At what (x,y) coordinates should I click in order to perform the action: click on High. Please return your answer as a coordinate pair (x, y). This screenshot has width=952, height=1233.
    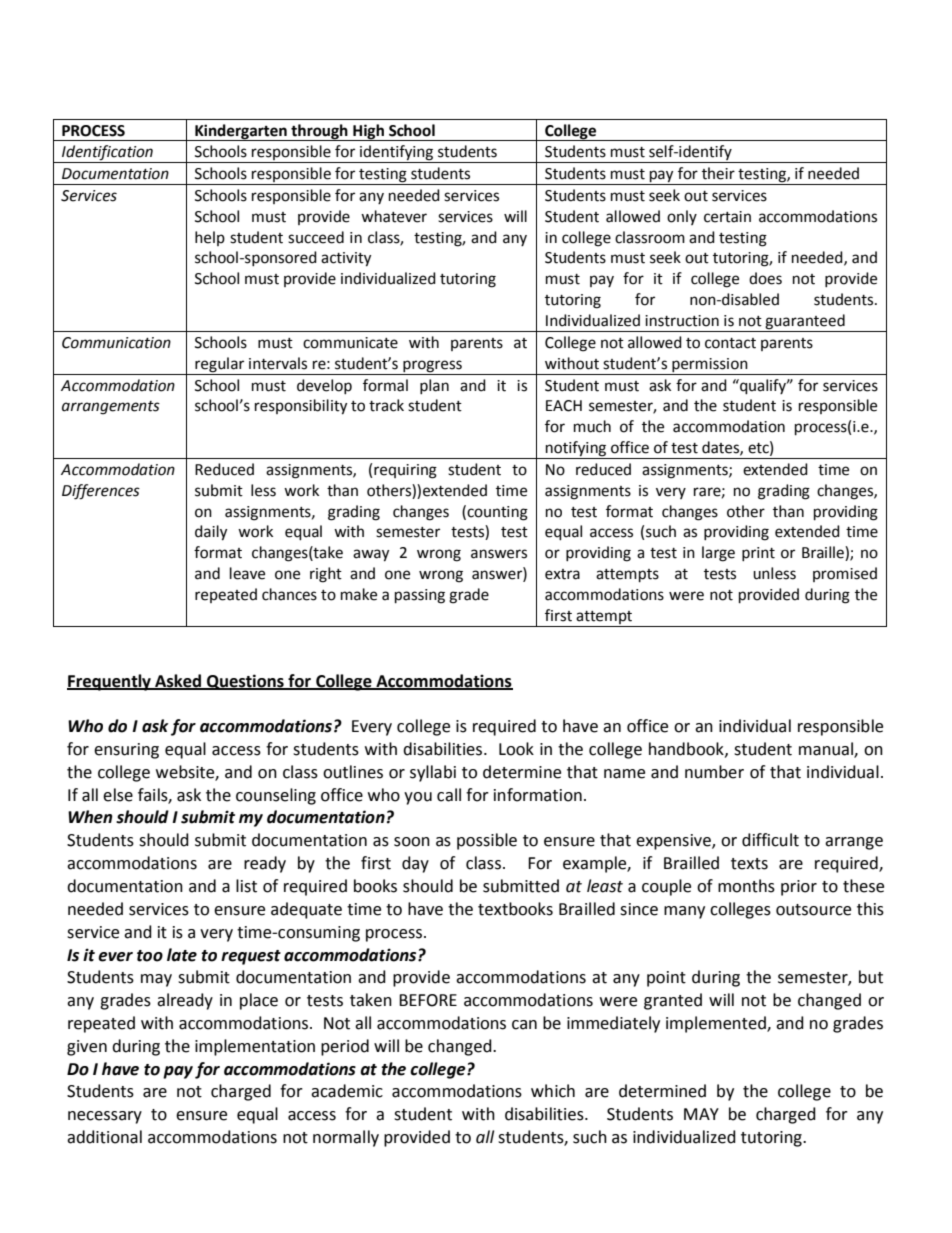
    Looking at the image, I should click on (368, 132).
